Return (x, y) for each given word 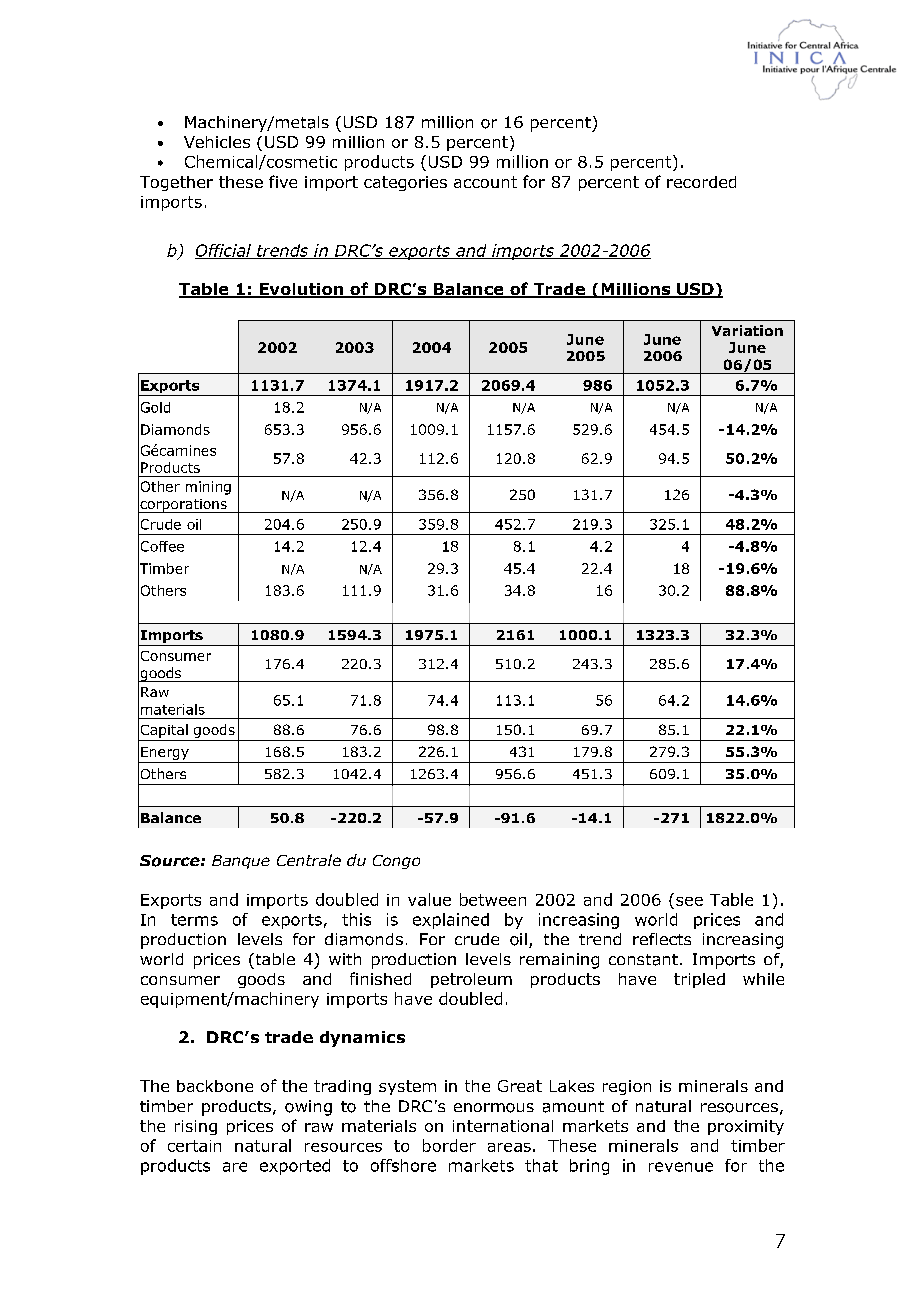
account (485, 182)
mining (208, 488)
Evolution (301, 290)
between (493, 899)
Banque (241, 862)
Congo (396, 862)
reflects (662, 939)
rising (196, 1127)
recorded (701, 182)
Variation (747, 330)
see (689, 901)
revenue (681, 1167)
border (449, 1145)
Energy (165, 753)
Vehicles (217, 142)
